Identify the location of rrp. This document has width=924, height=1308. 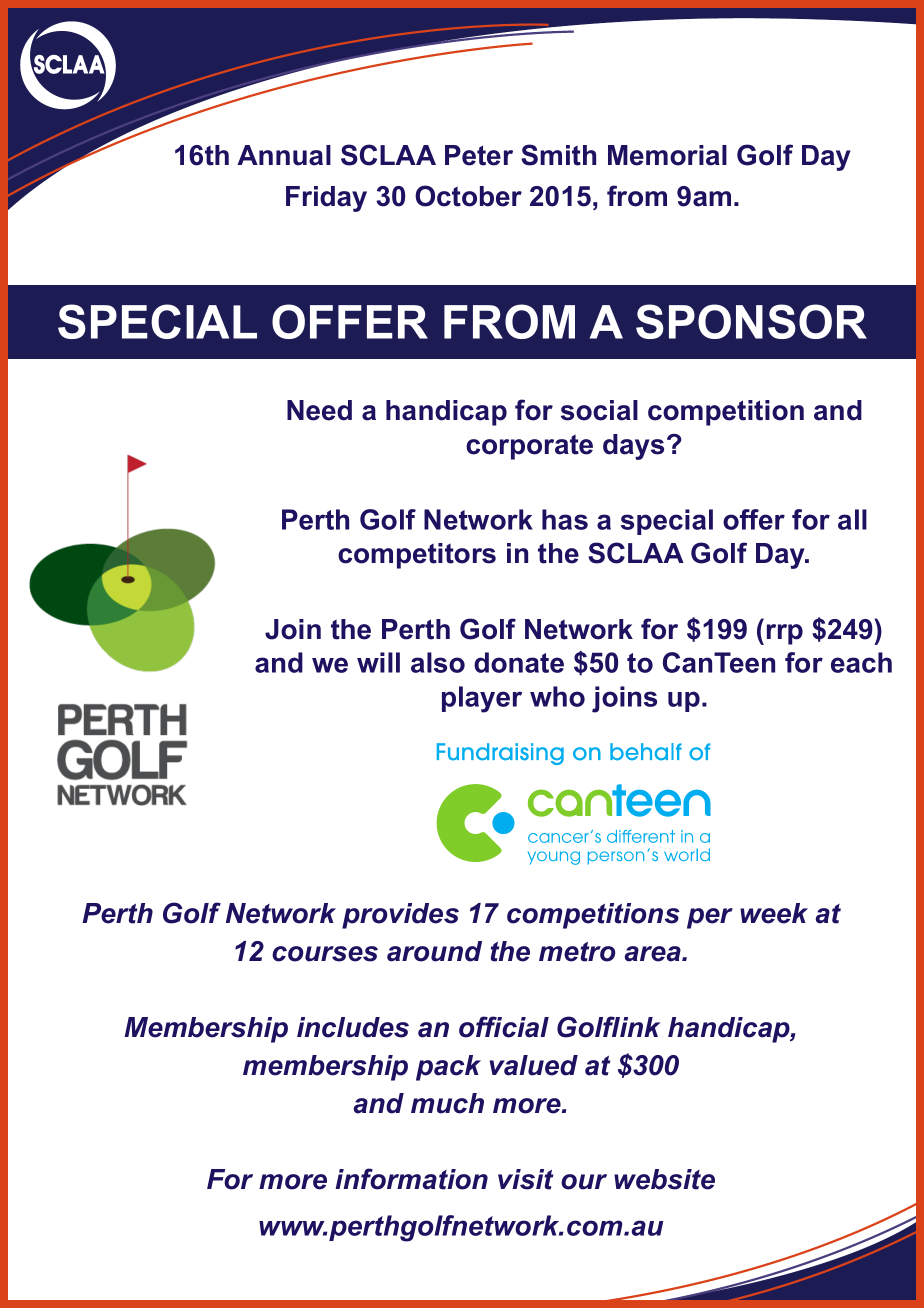
(785, 634).
